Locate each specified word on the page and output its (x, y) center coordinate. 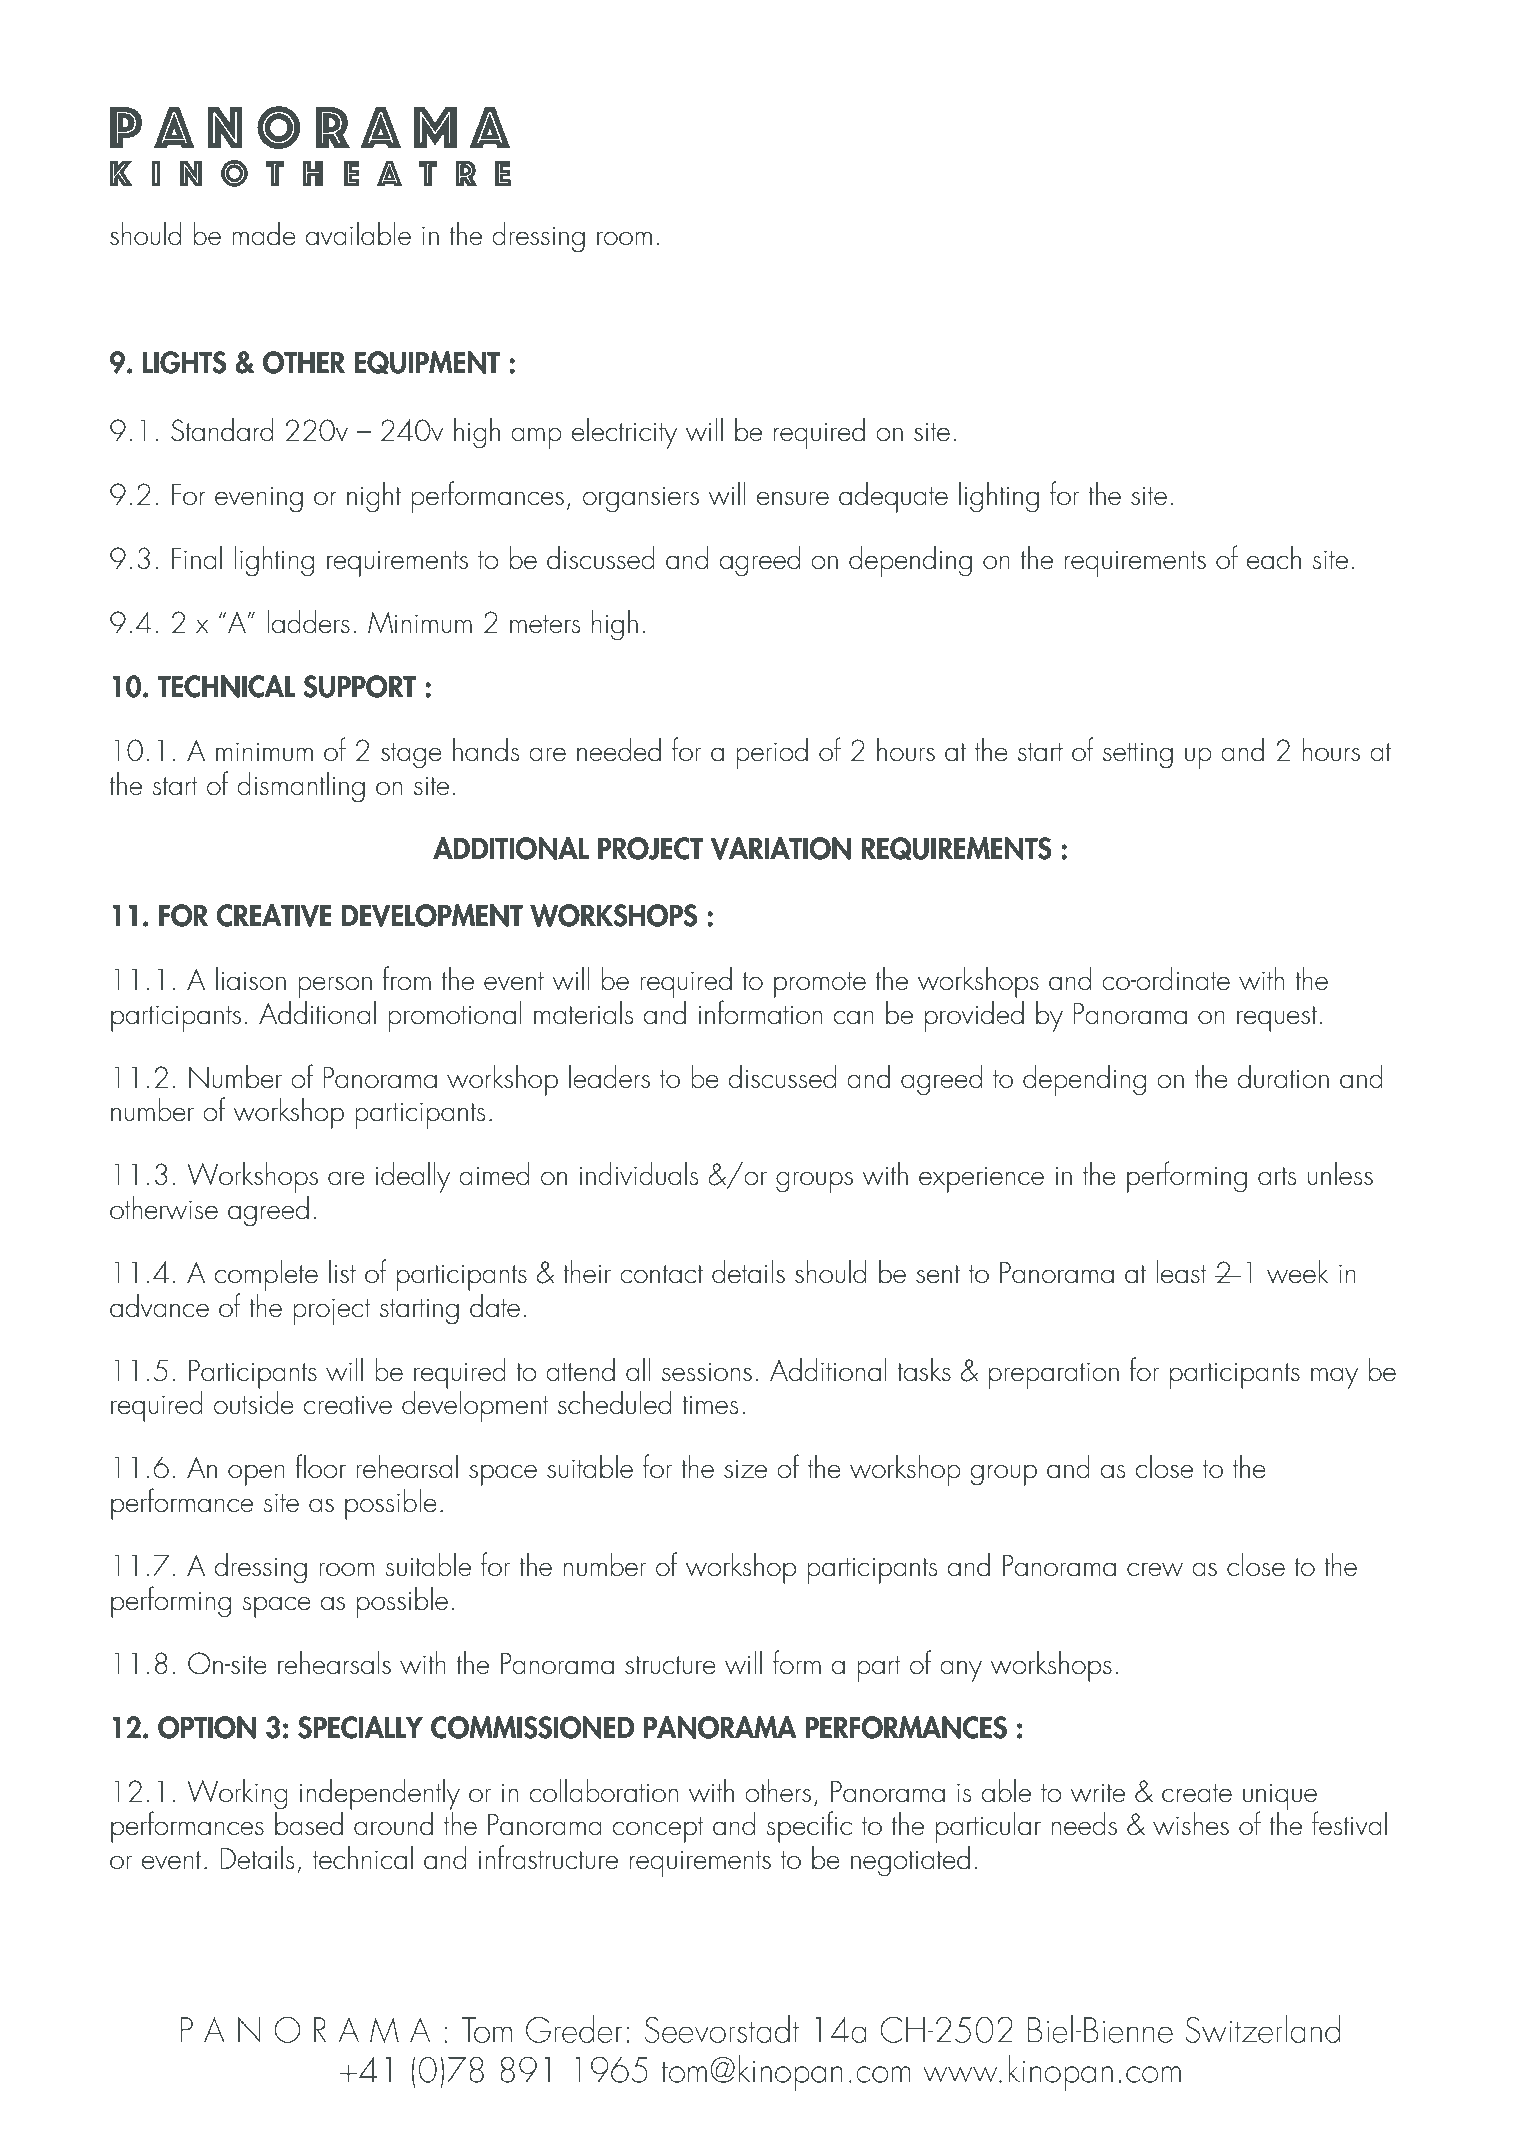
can (854, 1017)
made (264, 234)
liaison (251, 979)
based (309, 1824)
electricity (624, 433)
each (1274, 558)
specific (809, 1827)
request (1277, 1019)
